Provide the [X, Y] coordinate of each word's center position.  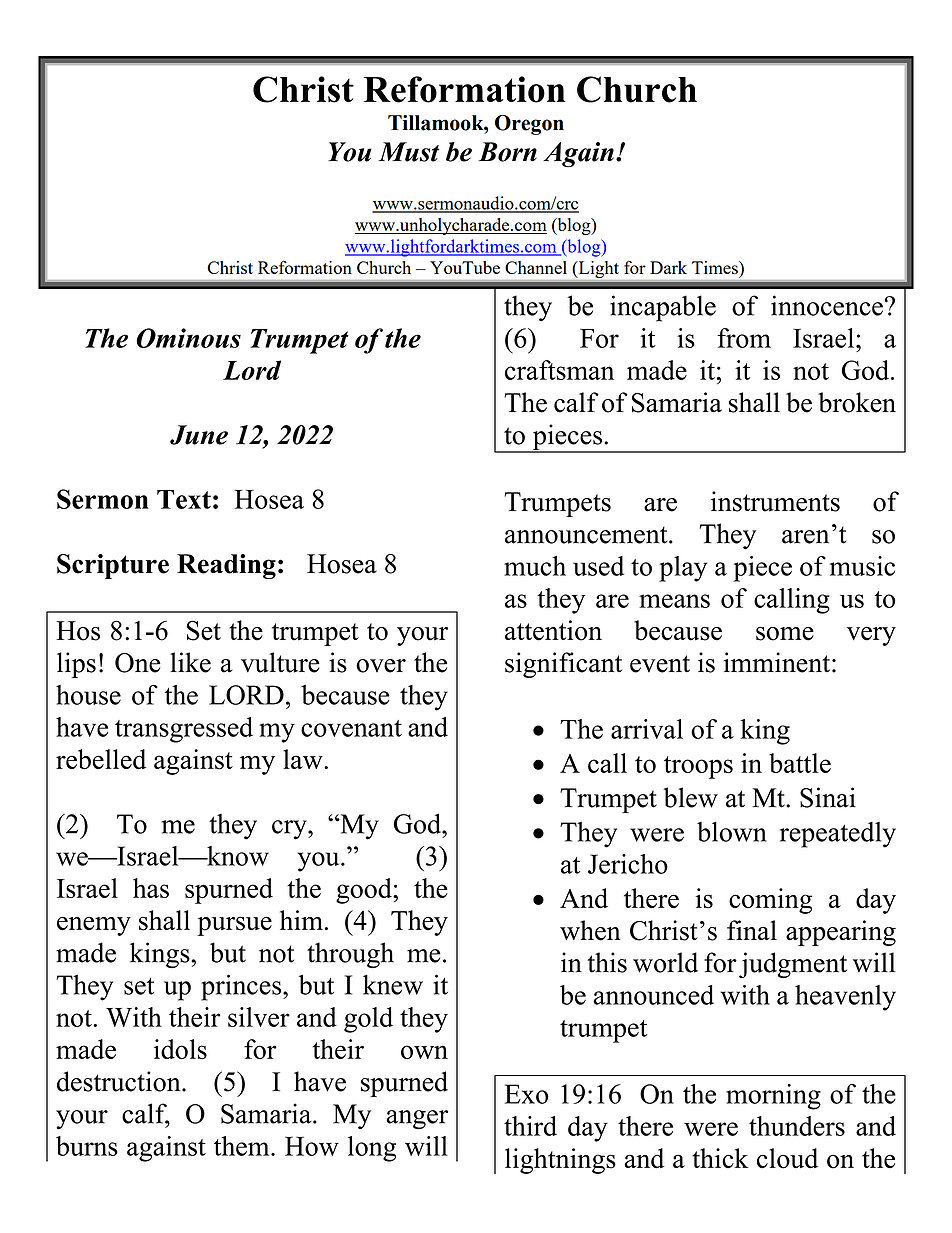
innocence [827, 305]
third [530, 1126]
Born [507, 152]
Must [409, 152]
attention [553, 630]
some [785, 634]
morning [773, 1097]
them [243, 1146]
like [190, 662]
